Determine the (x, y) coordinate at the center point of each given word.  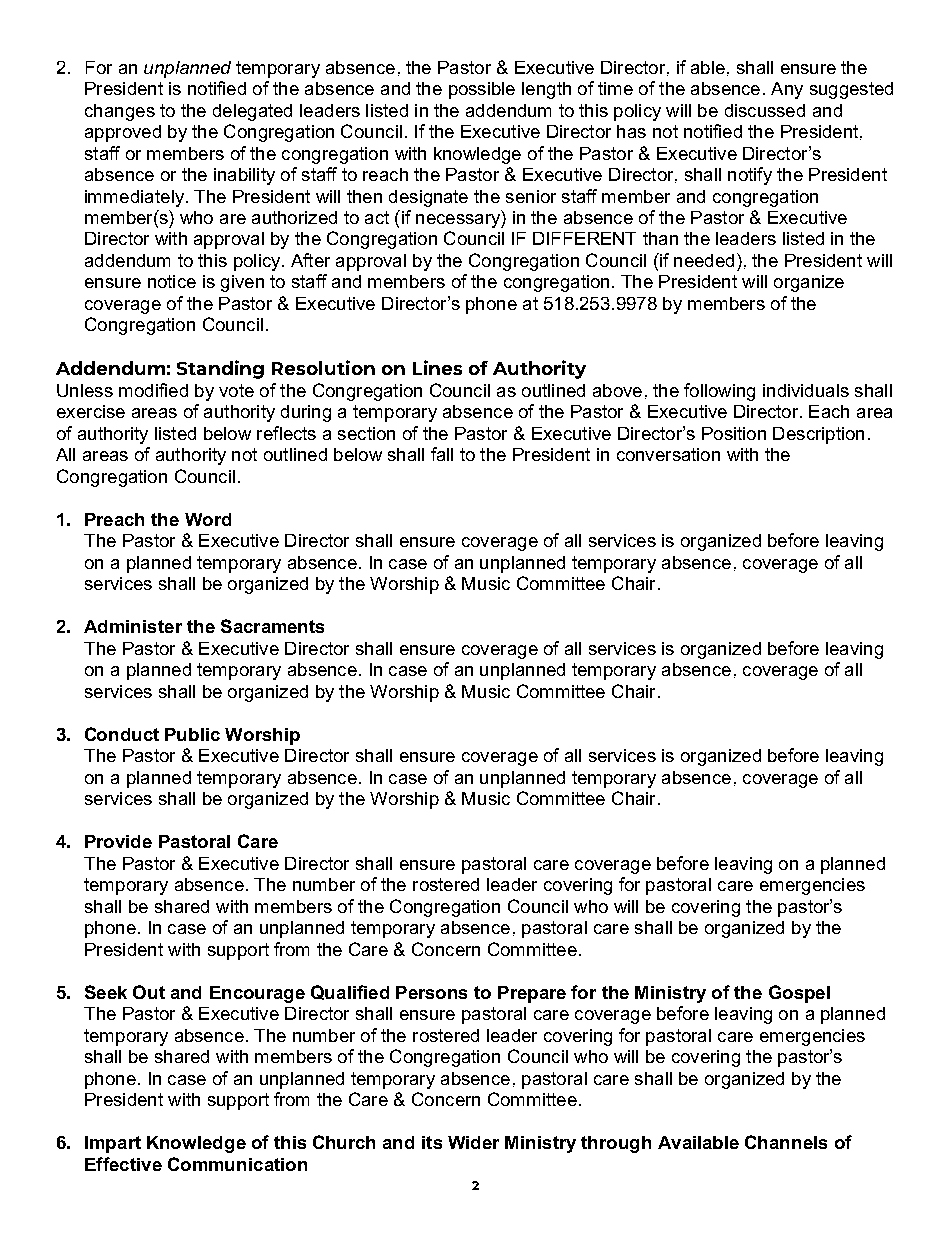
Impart (113, 1144)
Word (208, 519)
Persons (431, 992)
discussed (765, 110)
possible (482, 90)
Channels (786, 1142)
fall (442, 454)
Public (192, 734)
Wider (473, 1142)
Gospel (799, 994)
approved (123, 133)
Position (734, 433)
